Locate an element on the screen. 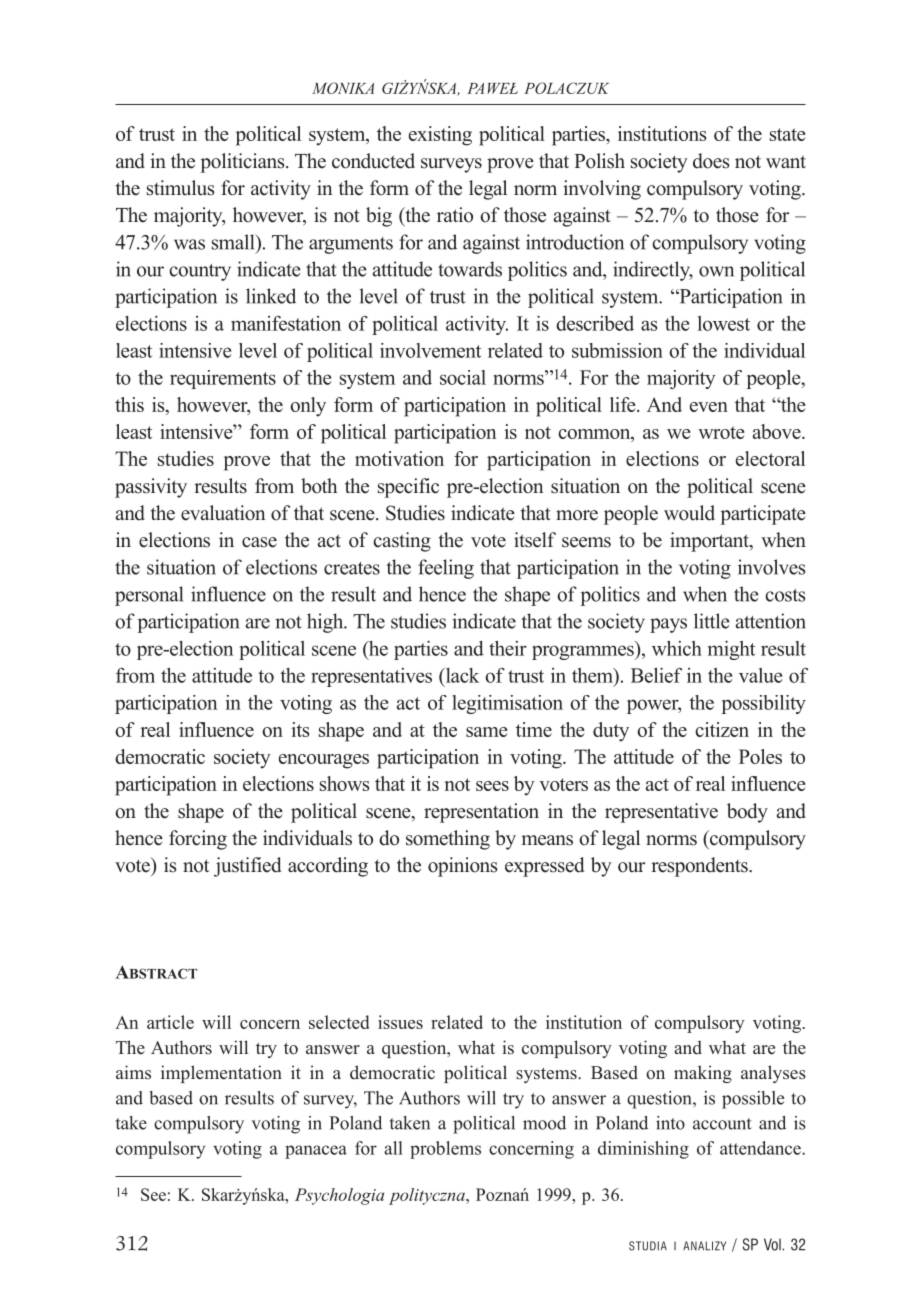  forcing is located at coordinates (198, 840).
